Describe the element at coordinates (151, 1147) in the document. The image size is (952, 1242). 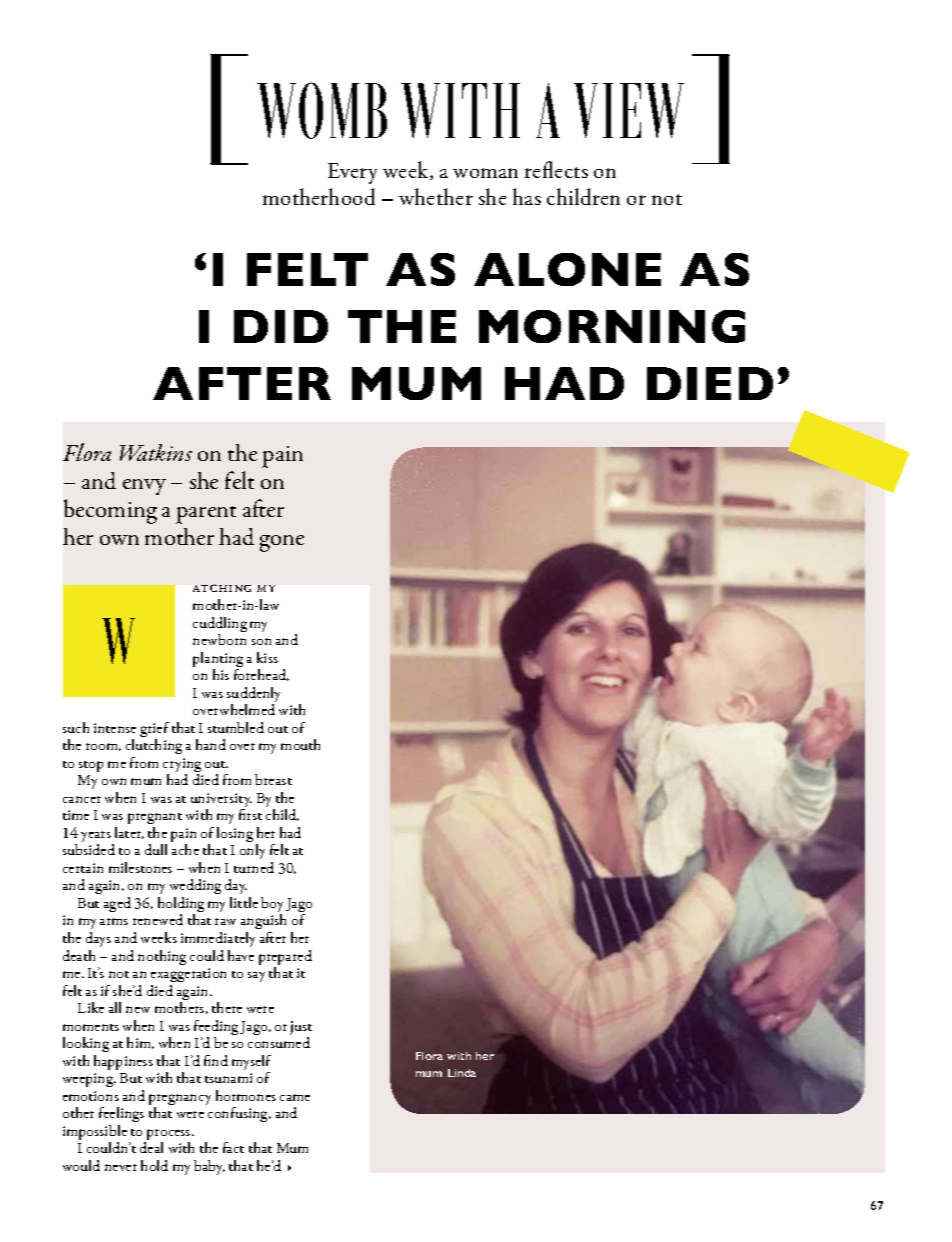
I see `deal` at that location.
